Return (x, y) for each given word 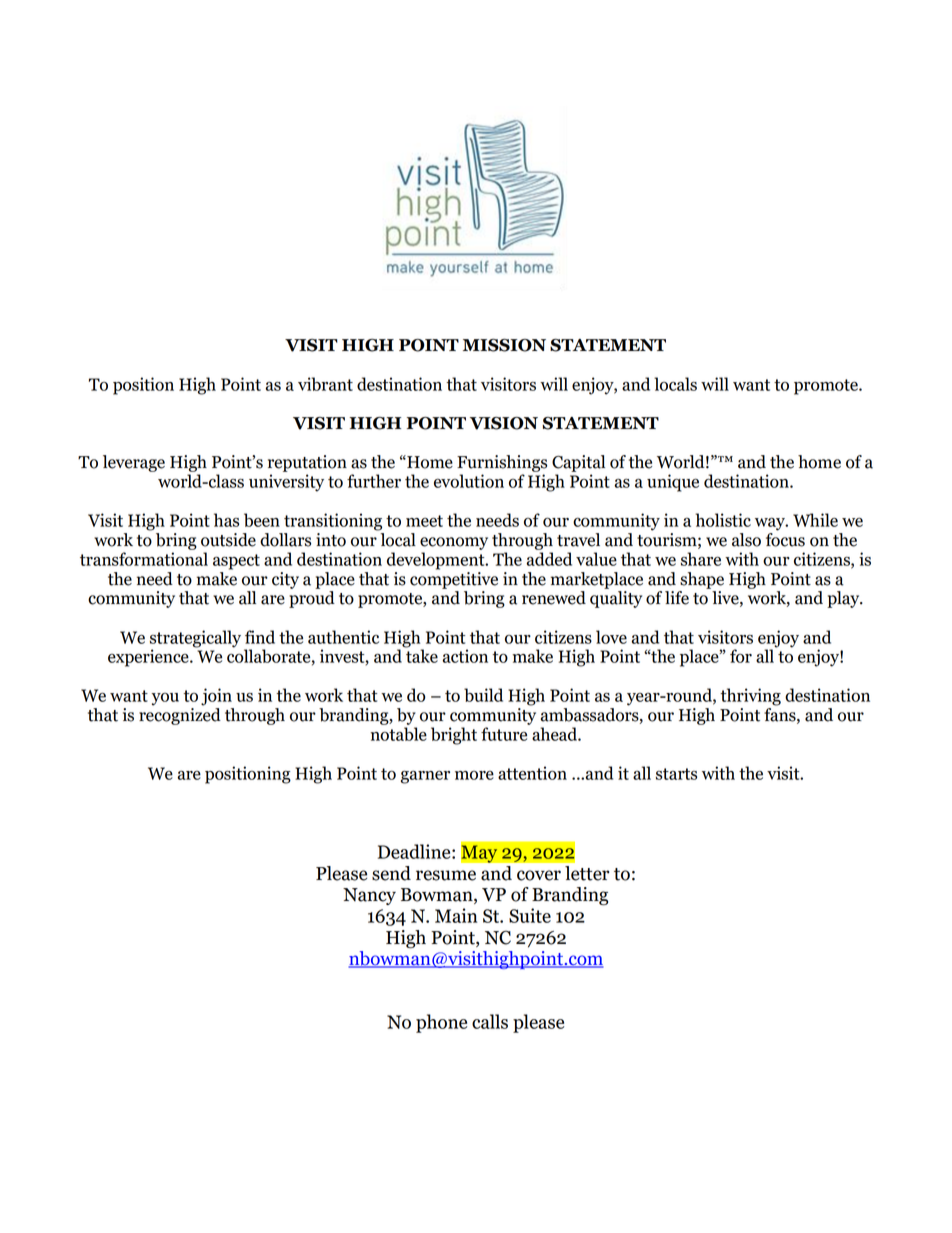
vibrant (325, 384)
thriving (750, 697)
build (483, 695)
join (216, 697)
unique (673, 483)
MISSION (504, 345)
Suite (530, 915)
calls (490, 1021)
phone (441, 1023)
